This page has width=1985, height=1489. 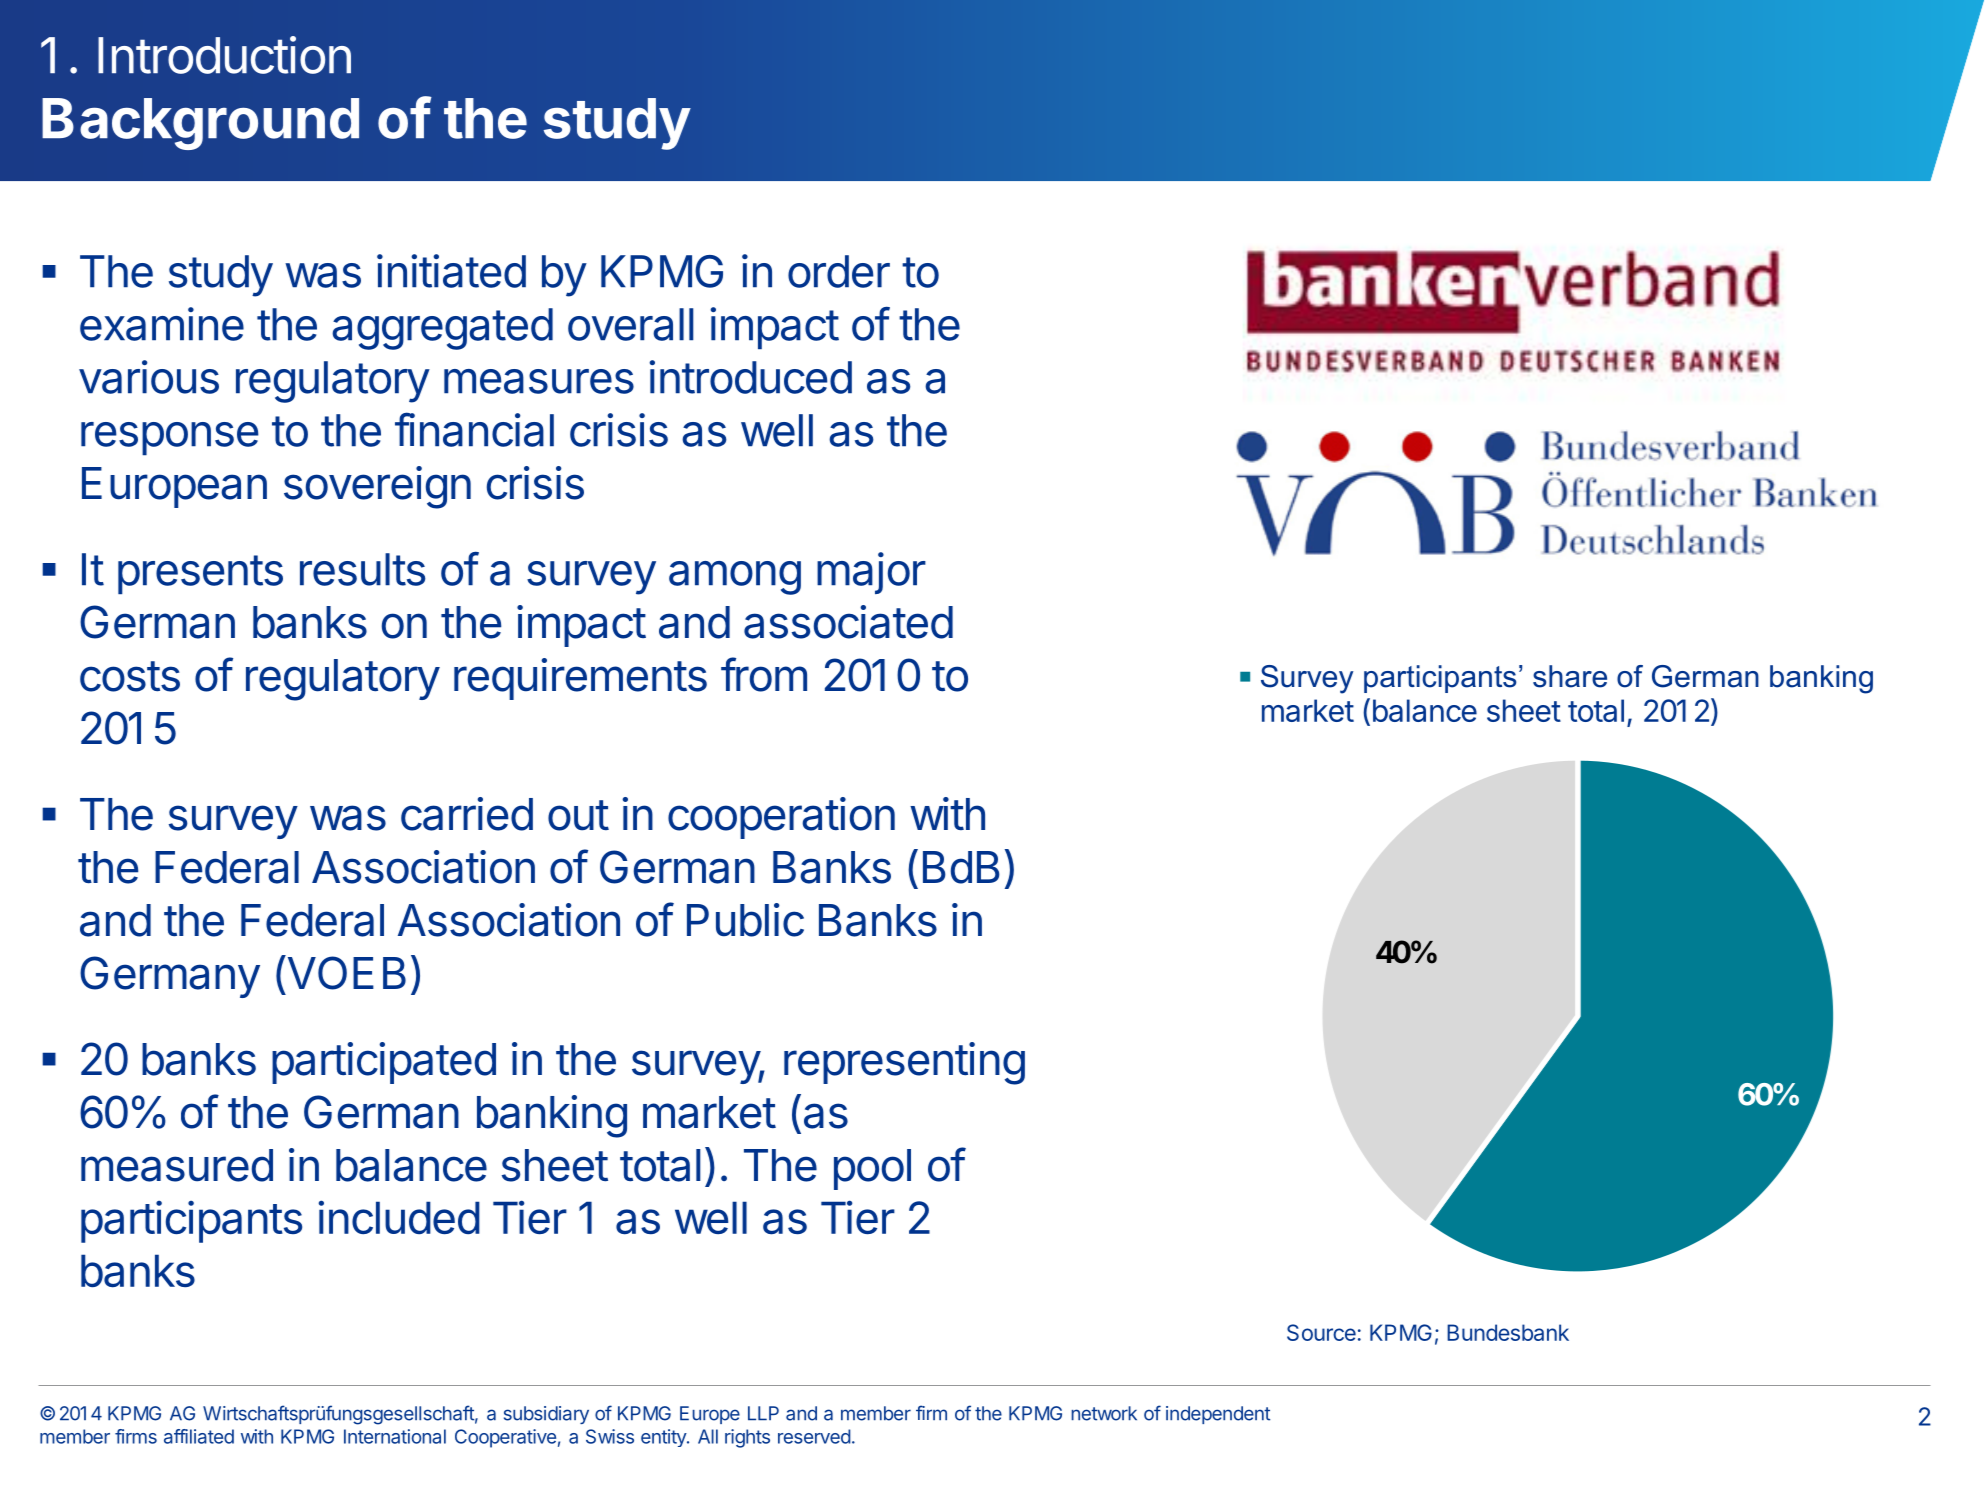 What do you see at coordinates (871, 573) in the page?
I see `major` at bounding box center [871, 573].
